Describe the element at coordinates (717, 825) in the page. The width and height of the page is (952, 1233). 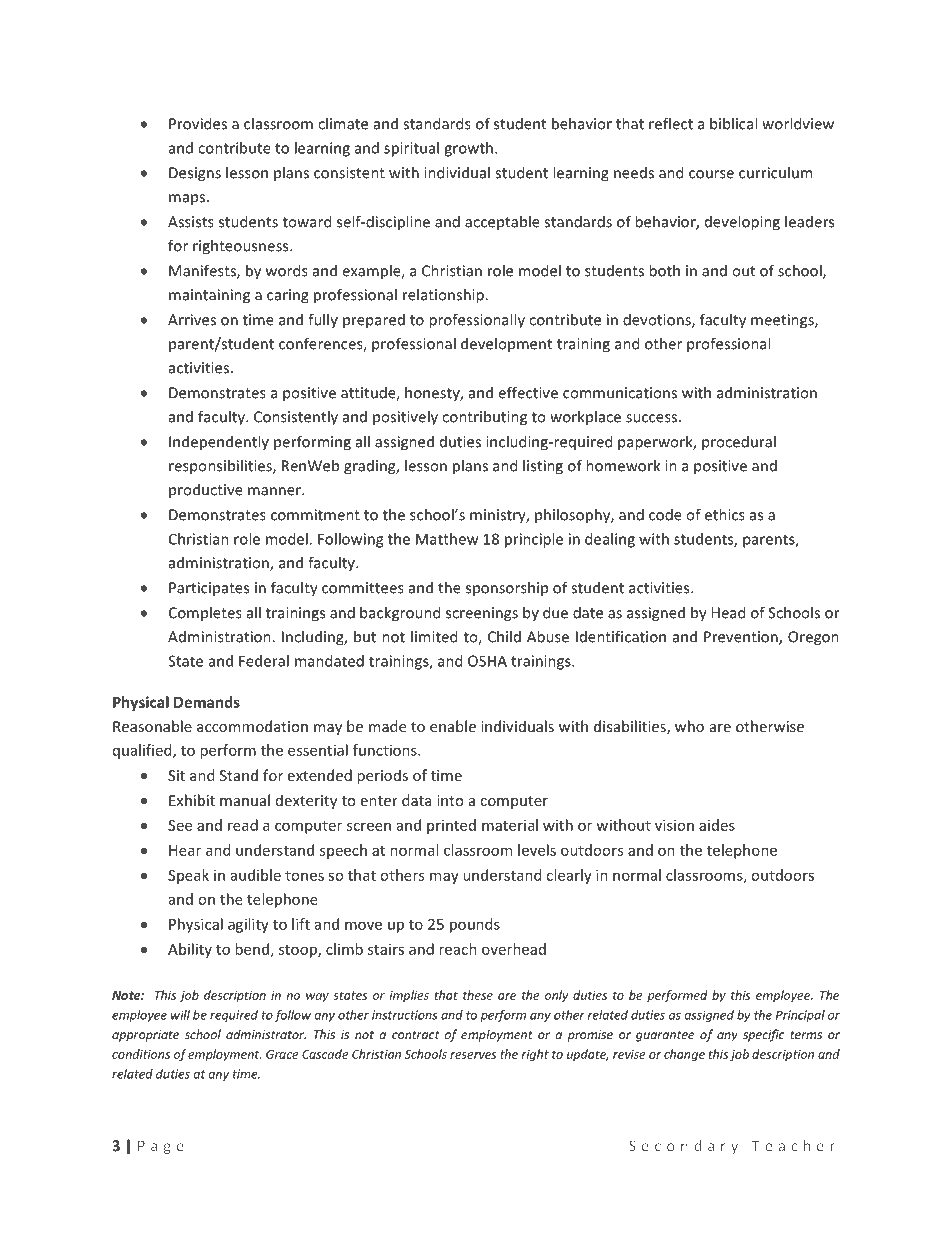
I see `aides` at that location.
